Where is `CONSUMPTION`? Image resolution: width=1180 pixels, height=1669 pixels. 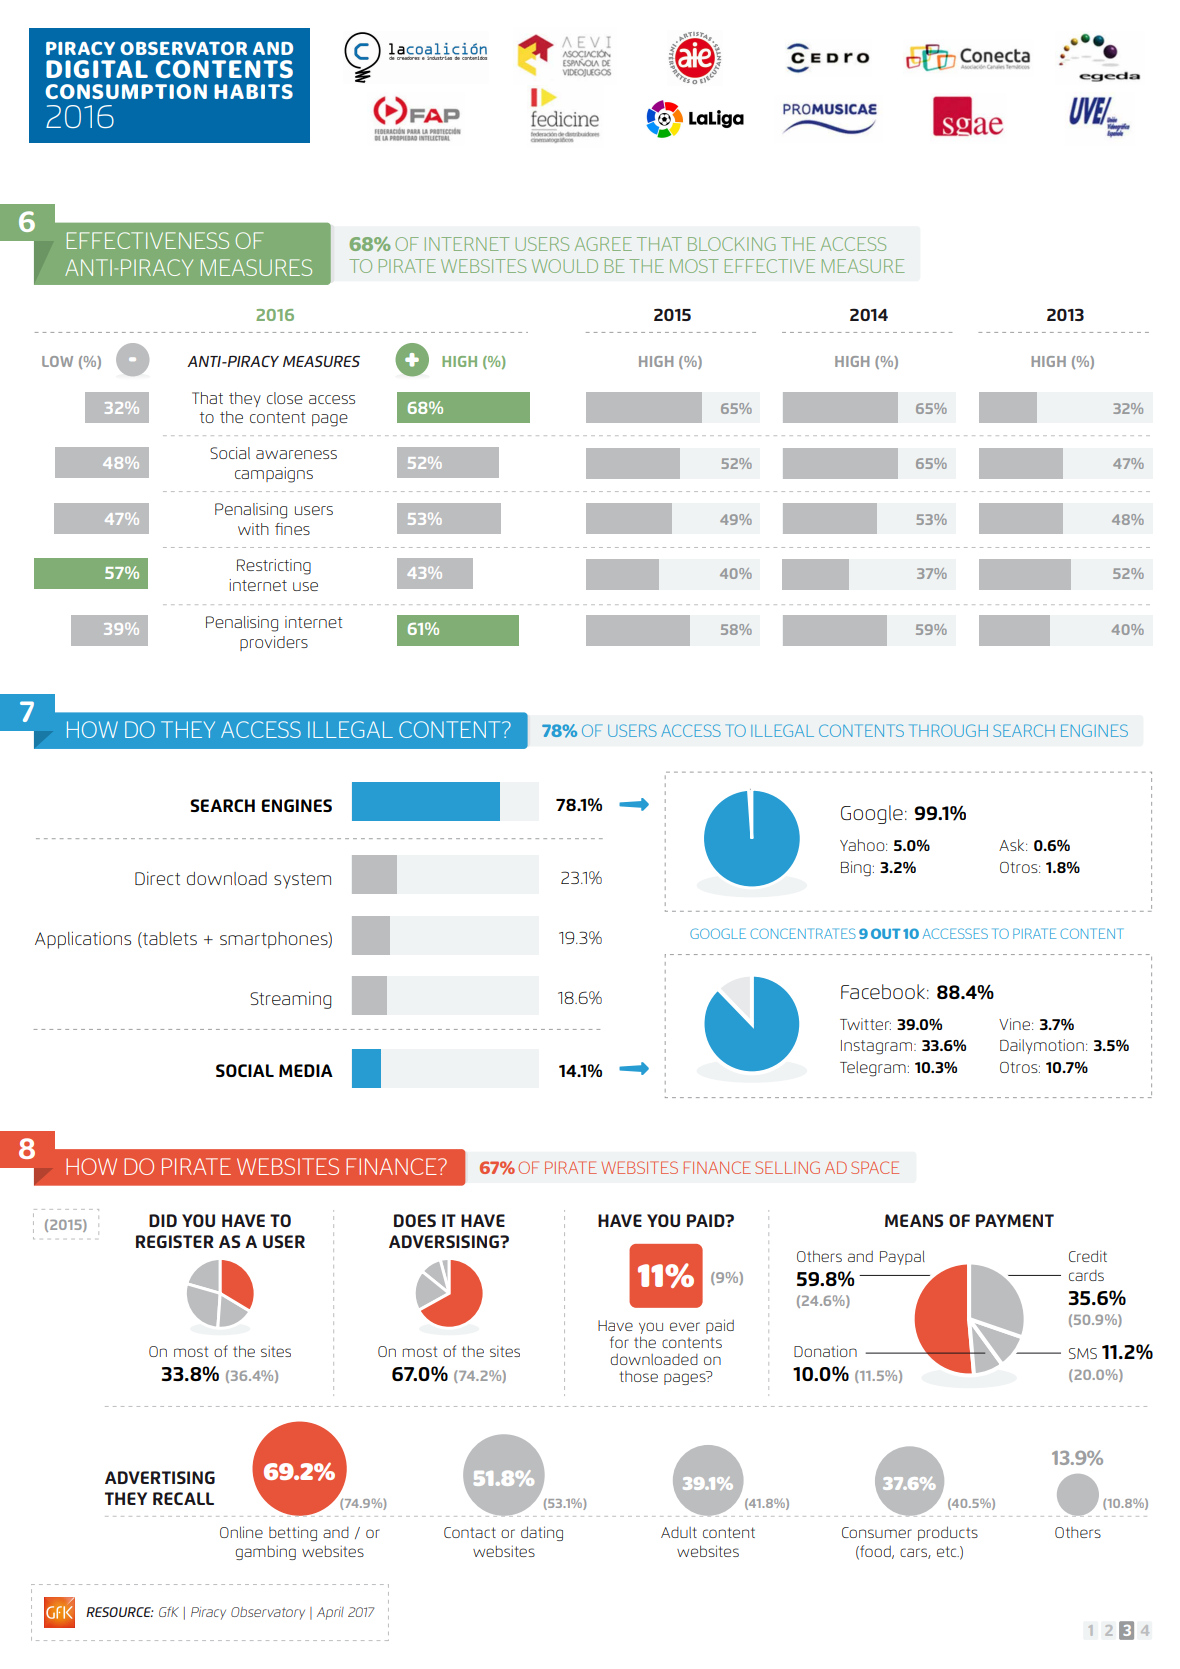 CONSUMPTION is located at coordinates (126, 91).
